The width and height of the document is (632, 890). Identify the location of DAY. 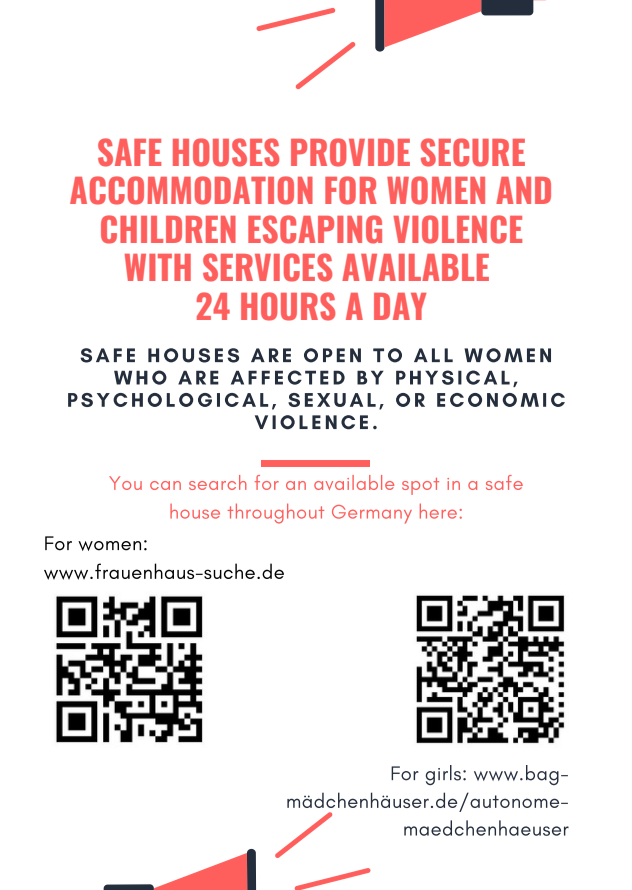
(400, 306).
